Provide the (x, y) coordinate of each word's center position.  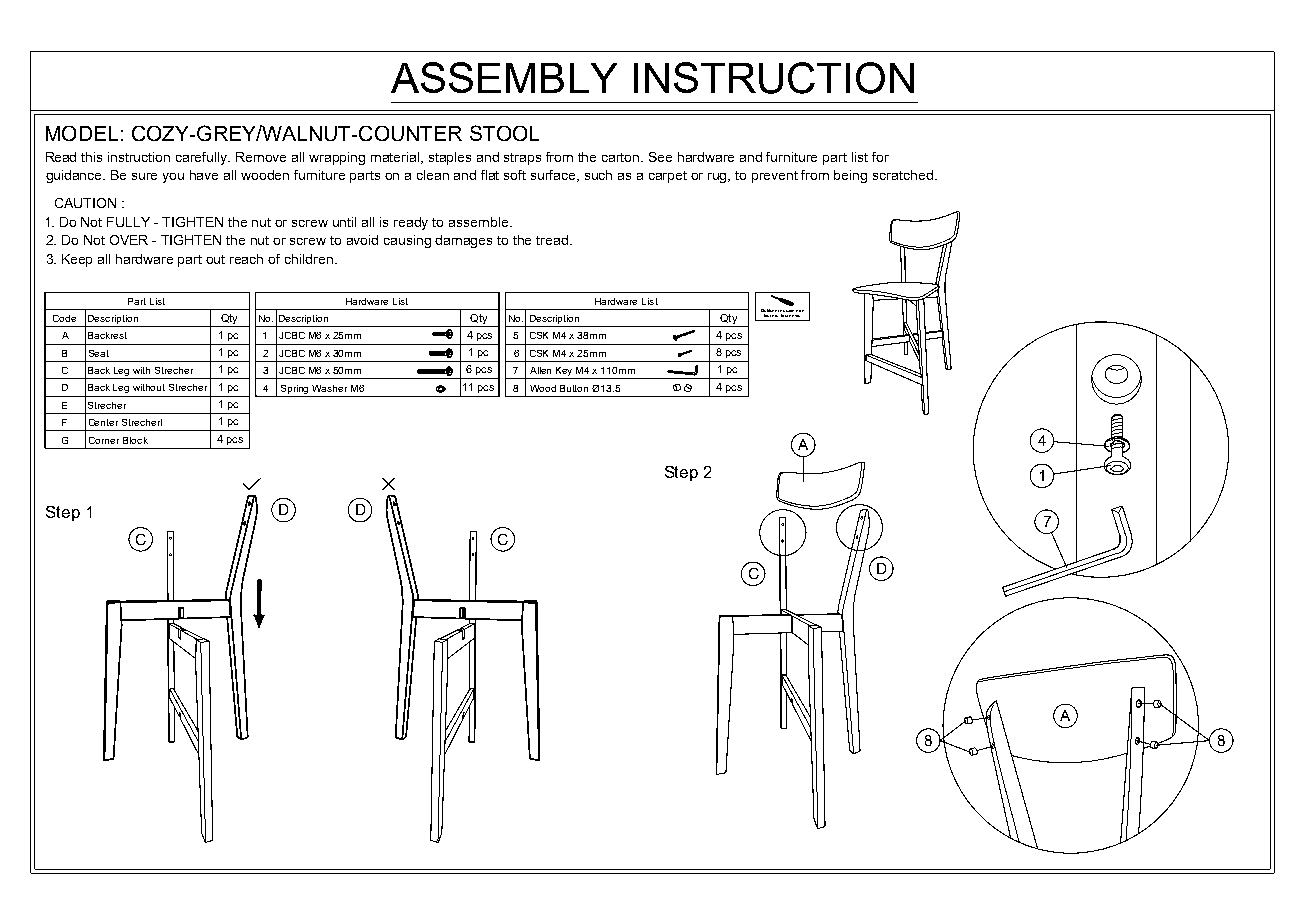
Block (135, 440)
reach (246, 259)
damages (463, 241)
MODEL (82, 133)
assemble (480, 222)
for (880, 157)
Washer (329, 388)
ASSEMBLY (504, 77)
